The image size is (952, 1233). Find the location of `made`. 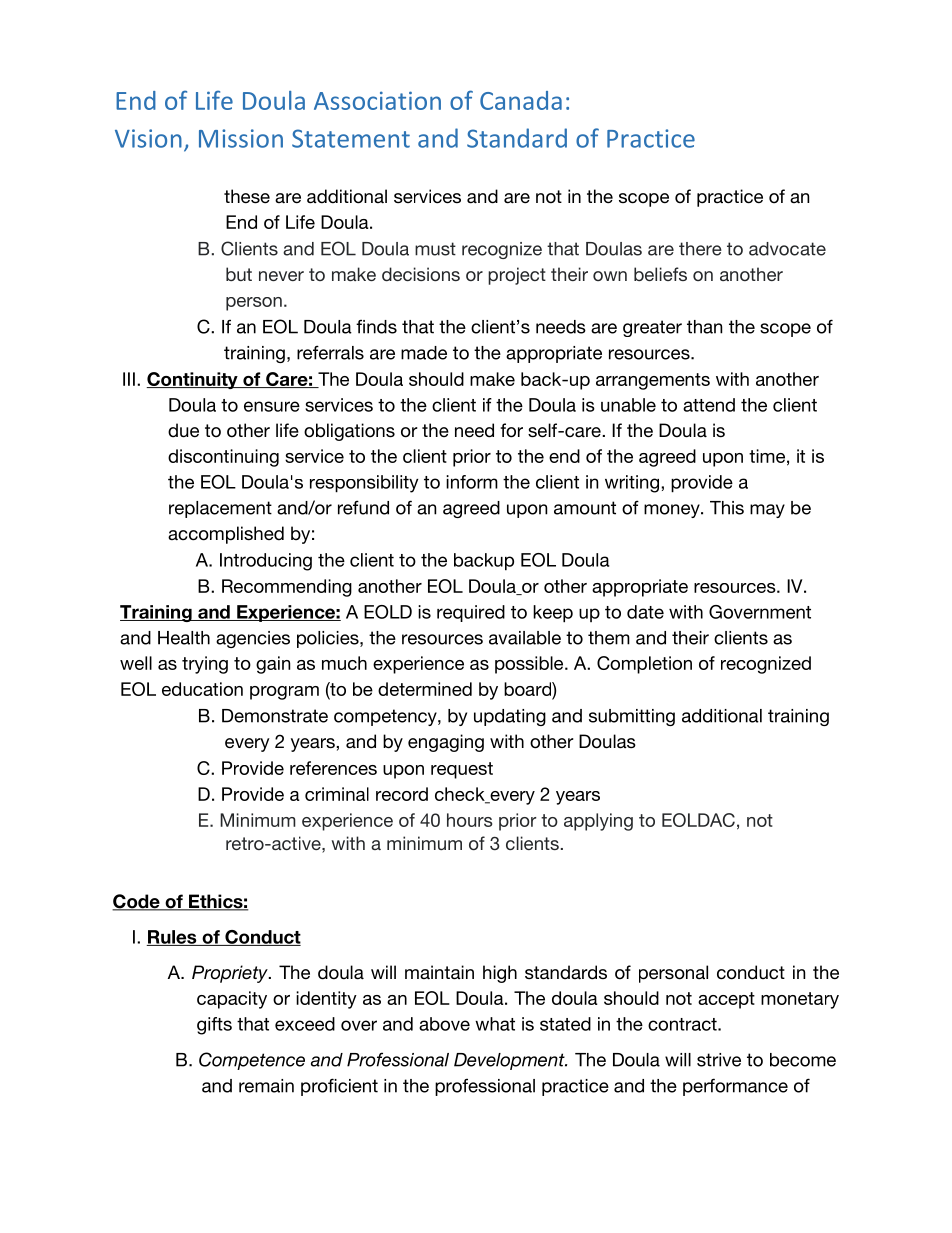

made is located at coordinates (424, 353).
